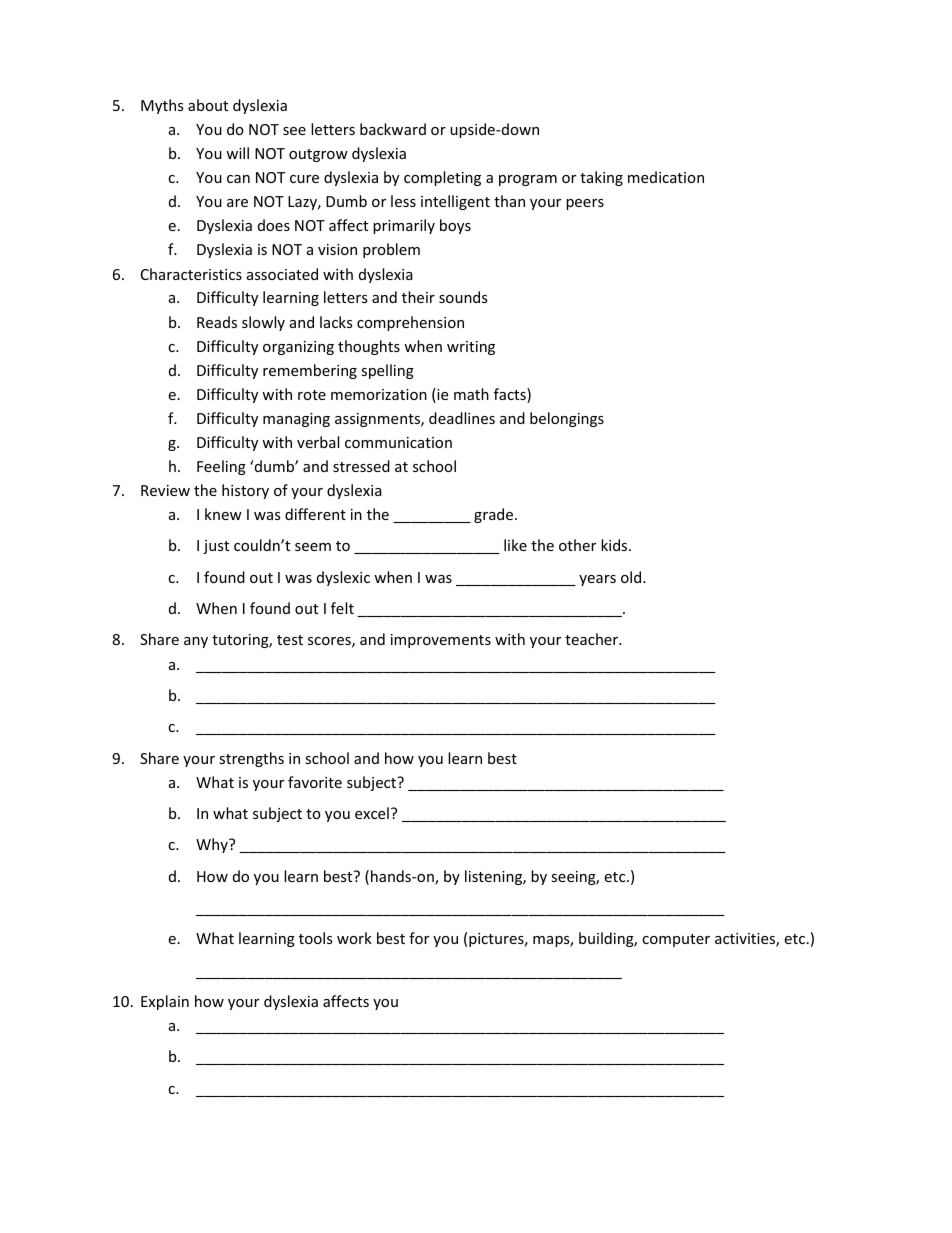 The image size is (952, 1233). I want to click on dyslexic, so click(343, 578).
